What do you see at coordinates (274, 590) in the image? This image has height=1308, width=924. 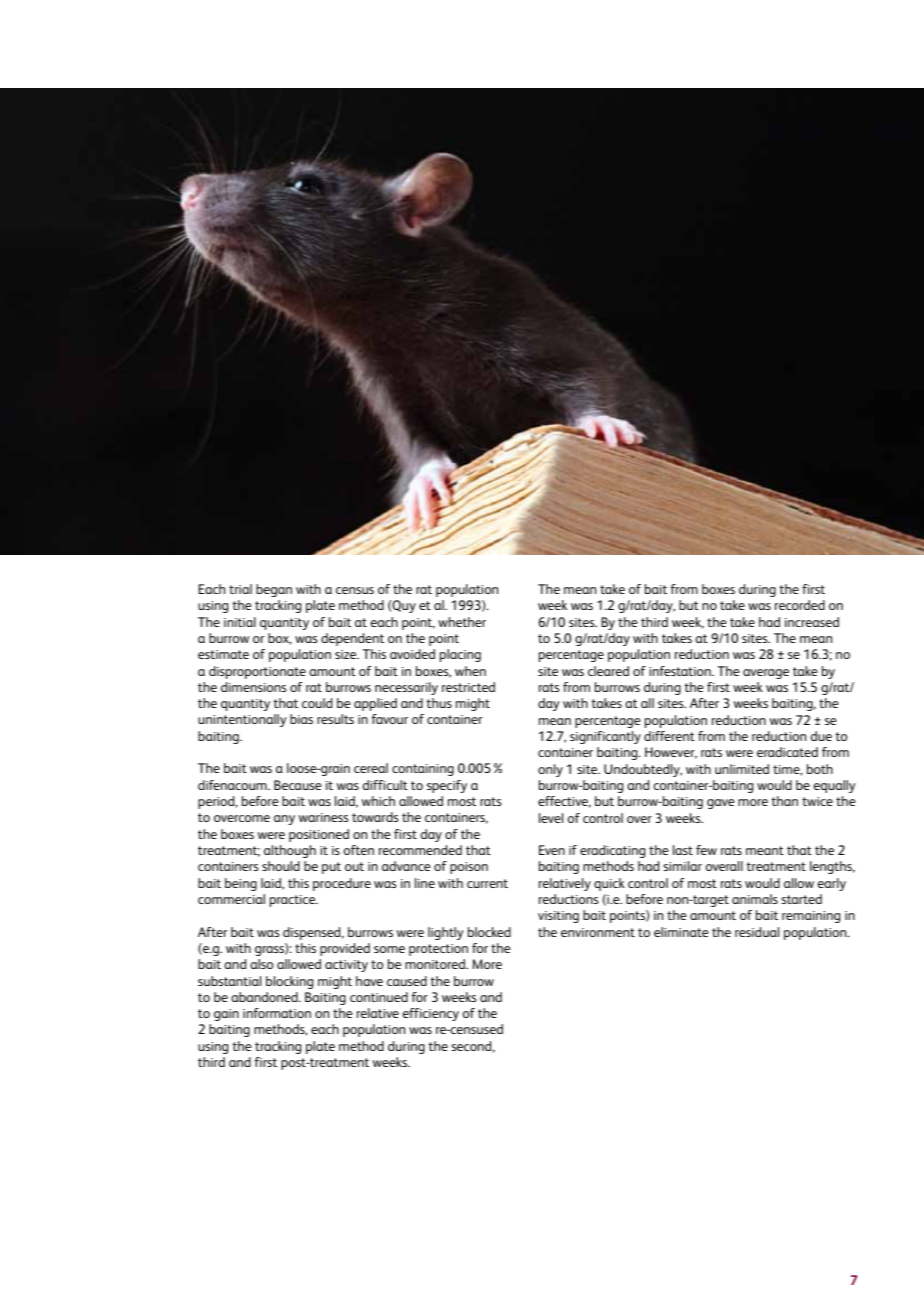 I see `began` at bounding box center [274, 590].
